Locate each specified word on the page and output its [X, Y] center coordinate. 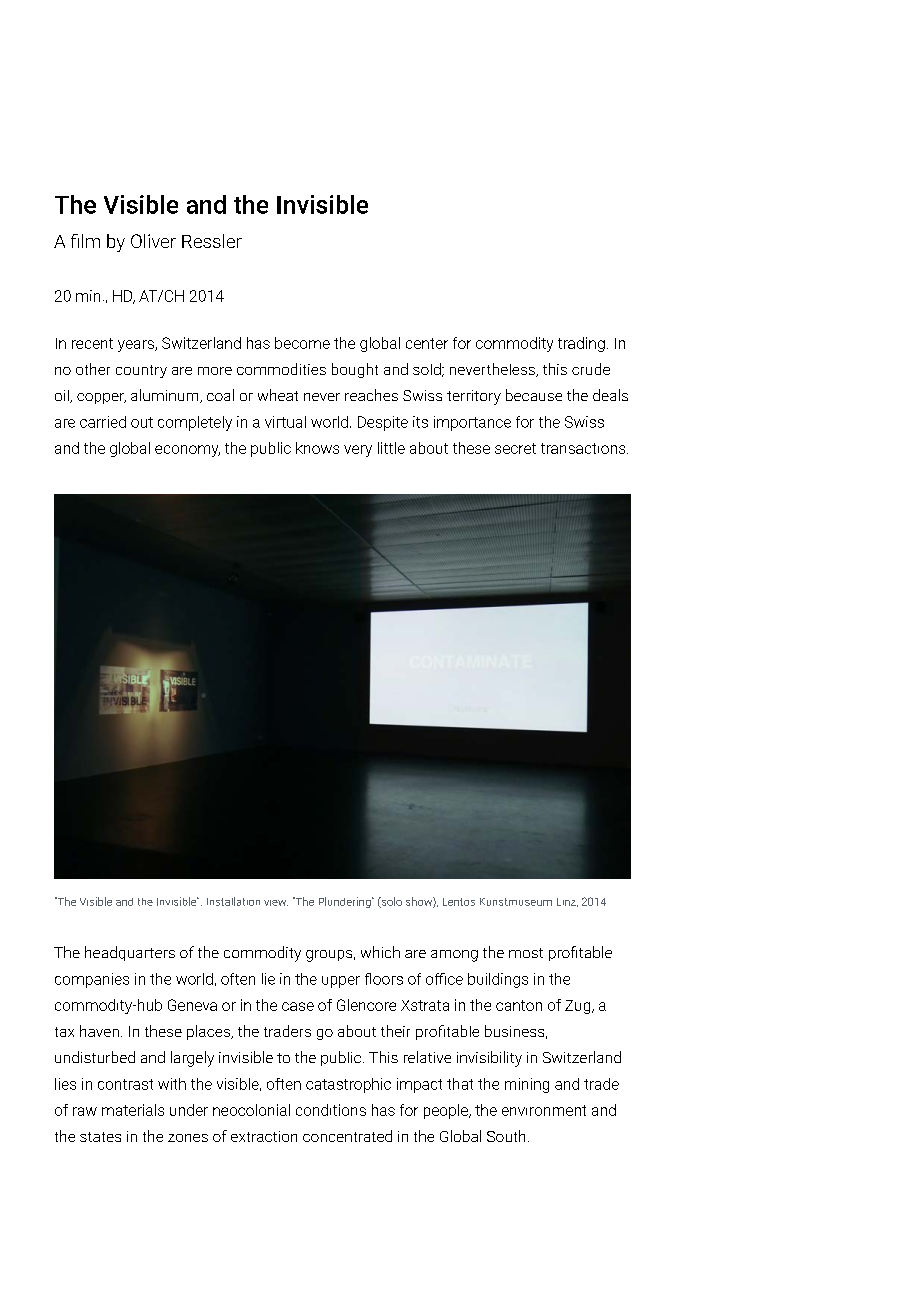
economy [187, 451]
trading [581, 344]
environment [544, 1110]
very [358, 451]
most [526, 953]
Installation [233, 901]
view [276, 903]
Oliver [153, 241]
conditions [331, 1110]
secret [515, 448]
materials [133, 1110]
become [302, 343]
